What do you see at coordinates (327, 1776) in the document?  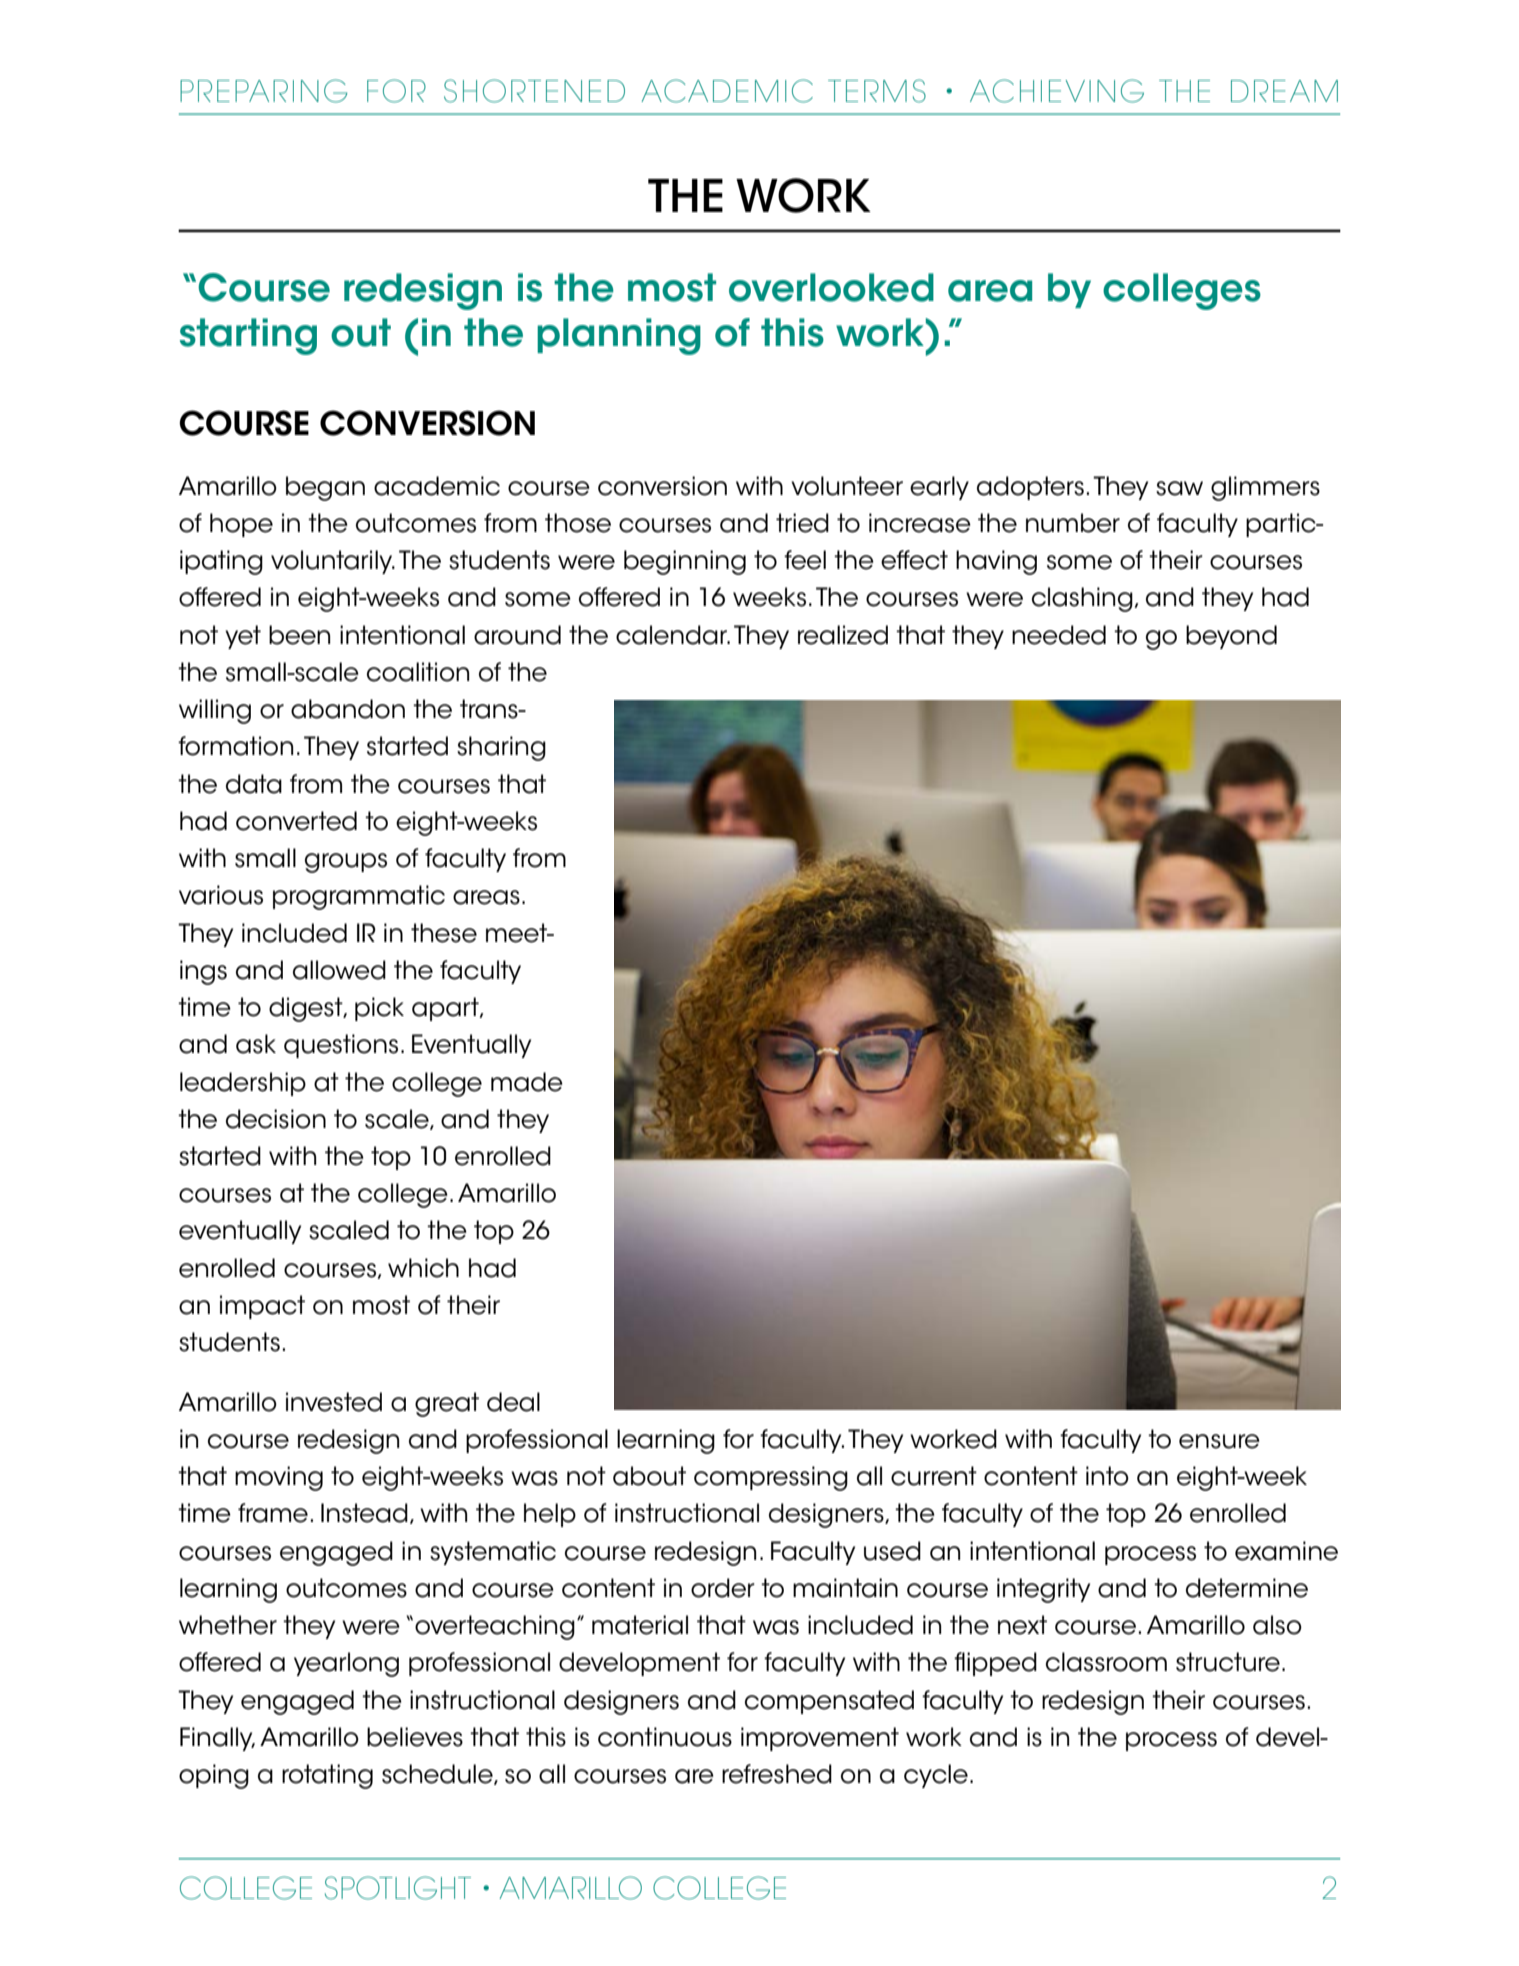 I see `rotating` at bounding box center [327, 1776].
